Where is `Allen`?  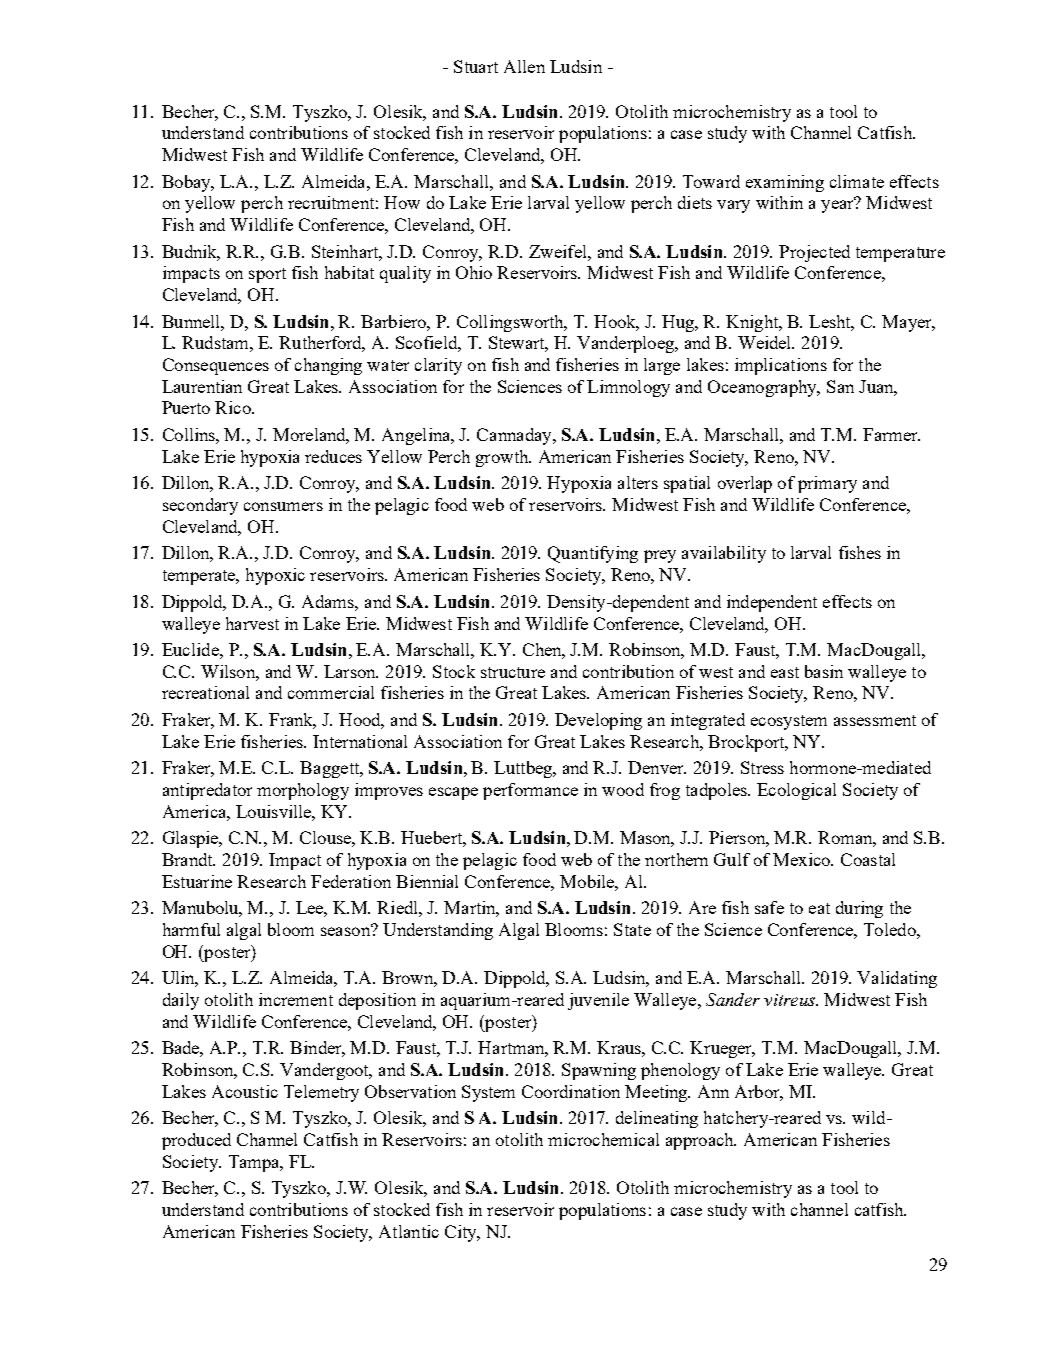 Allen is located at coordinates (524, 66).
